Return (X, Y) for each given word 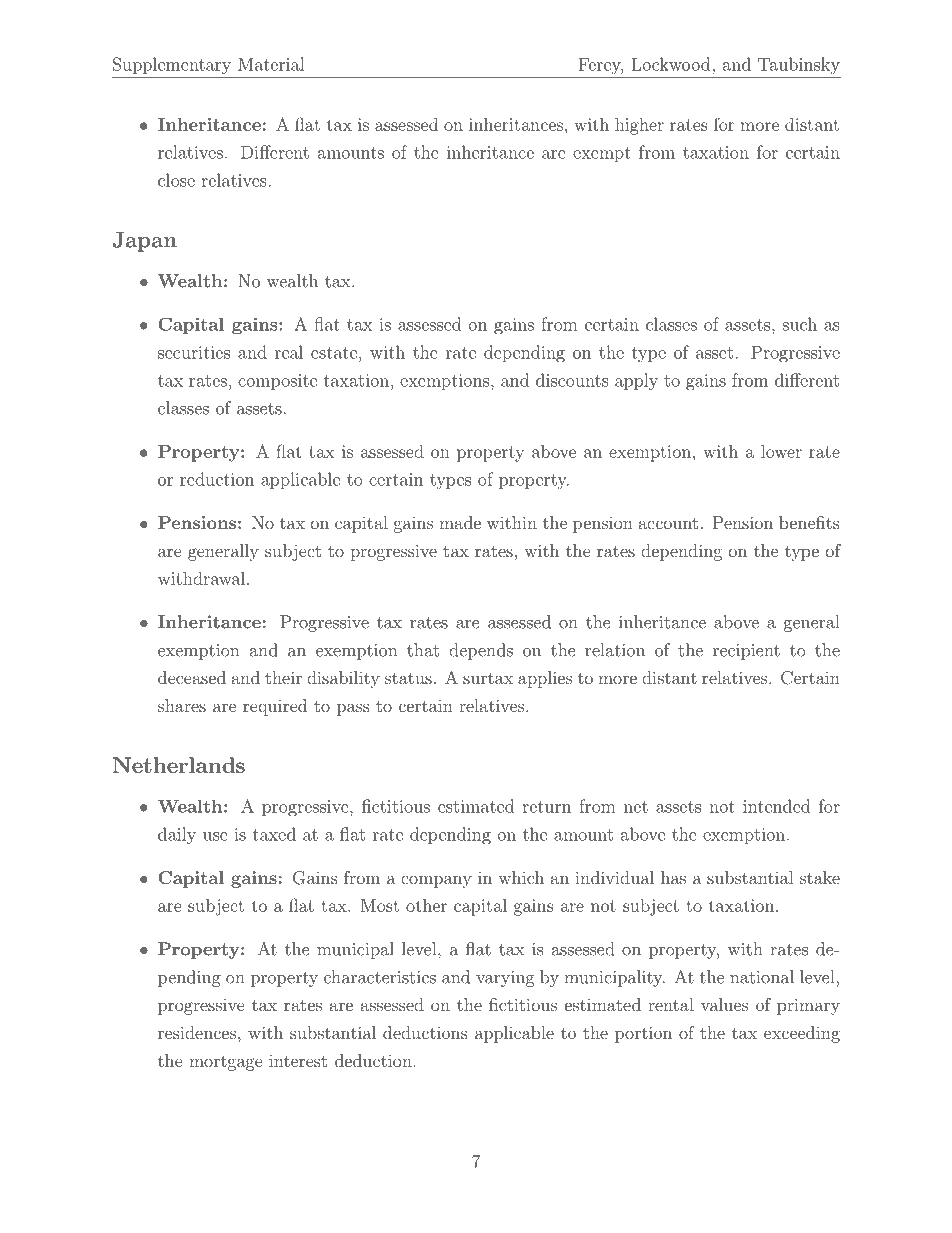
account (668, 523)
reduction (217, 479)
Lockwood (672, 64)
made (460, 522)
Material (271, 64)
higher (639, 126)
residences (197, 1032)
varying (505, 979)
